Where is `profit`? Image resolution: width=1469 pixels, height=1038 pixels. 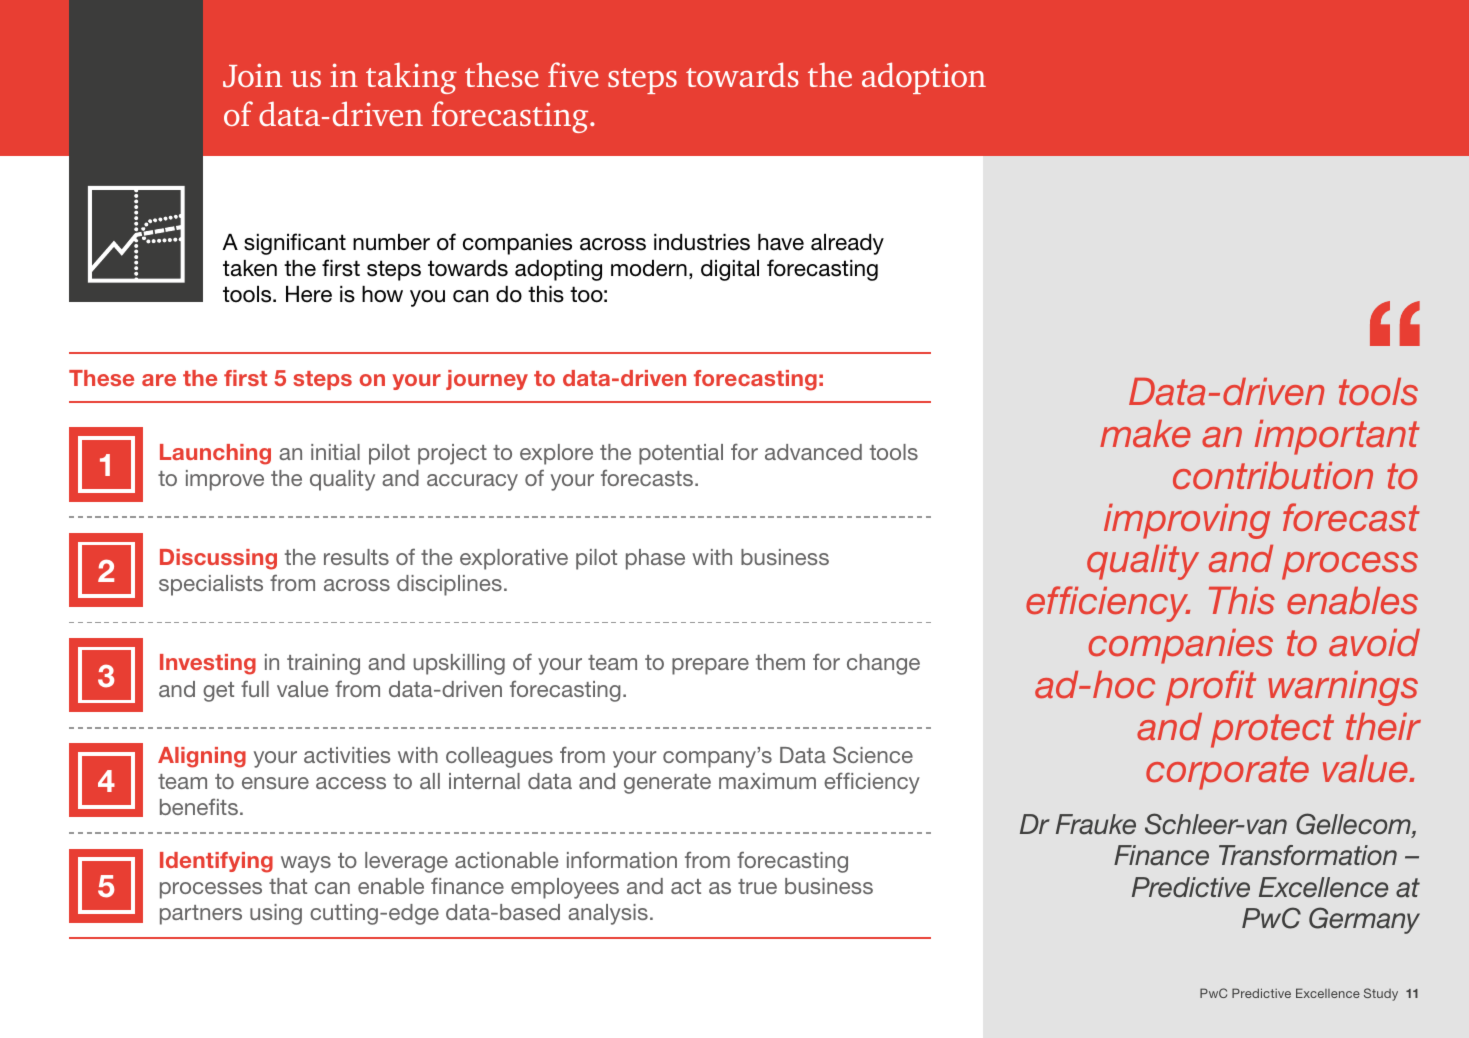 profit is located at coordinates (1211, 688).
